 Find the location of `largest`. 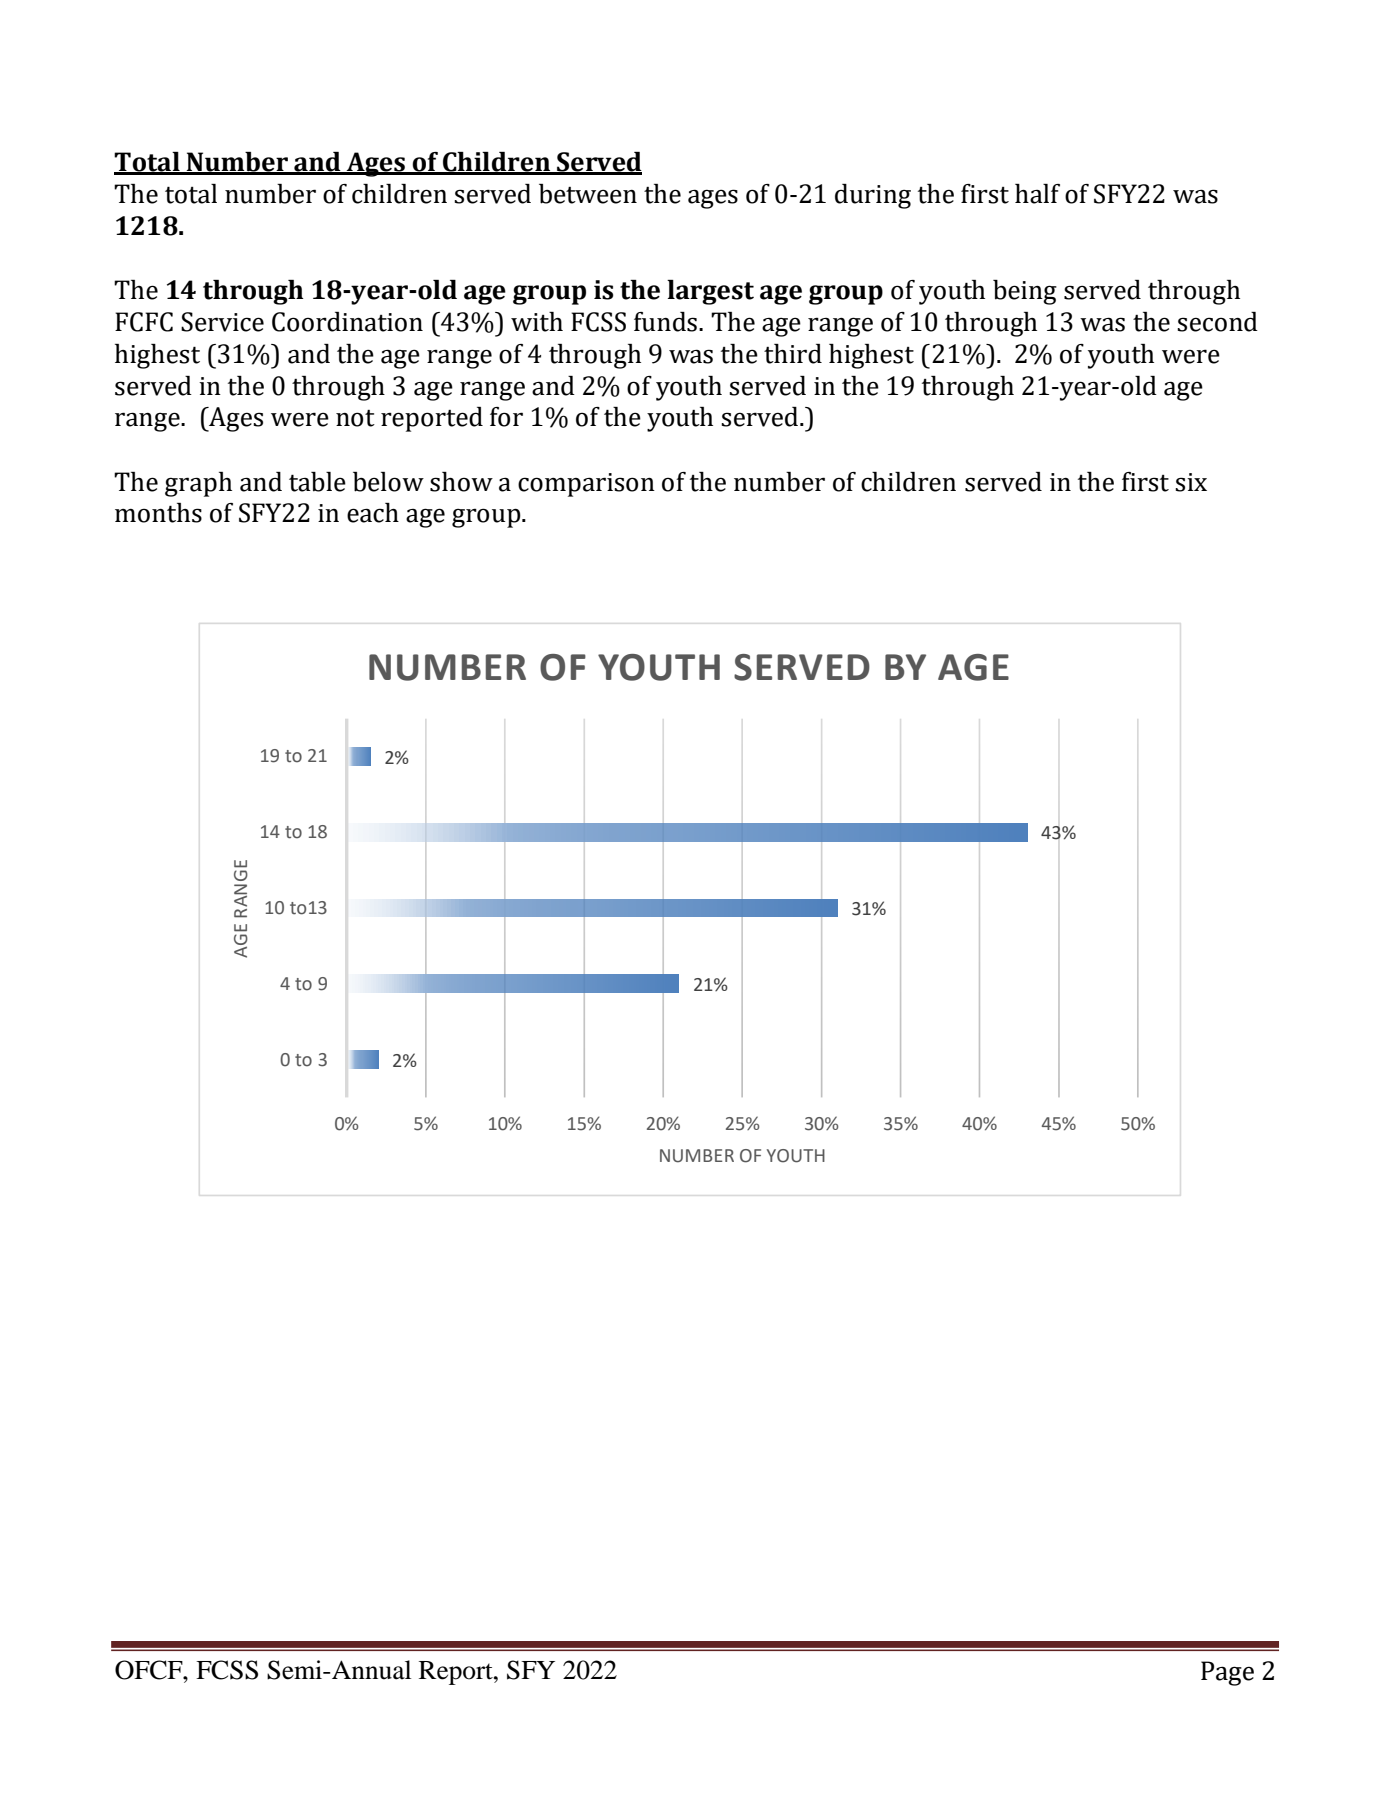

largest is located at coordinates (710, 292).
